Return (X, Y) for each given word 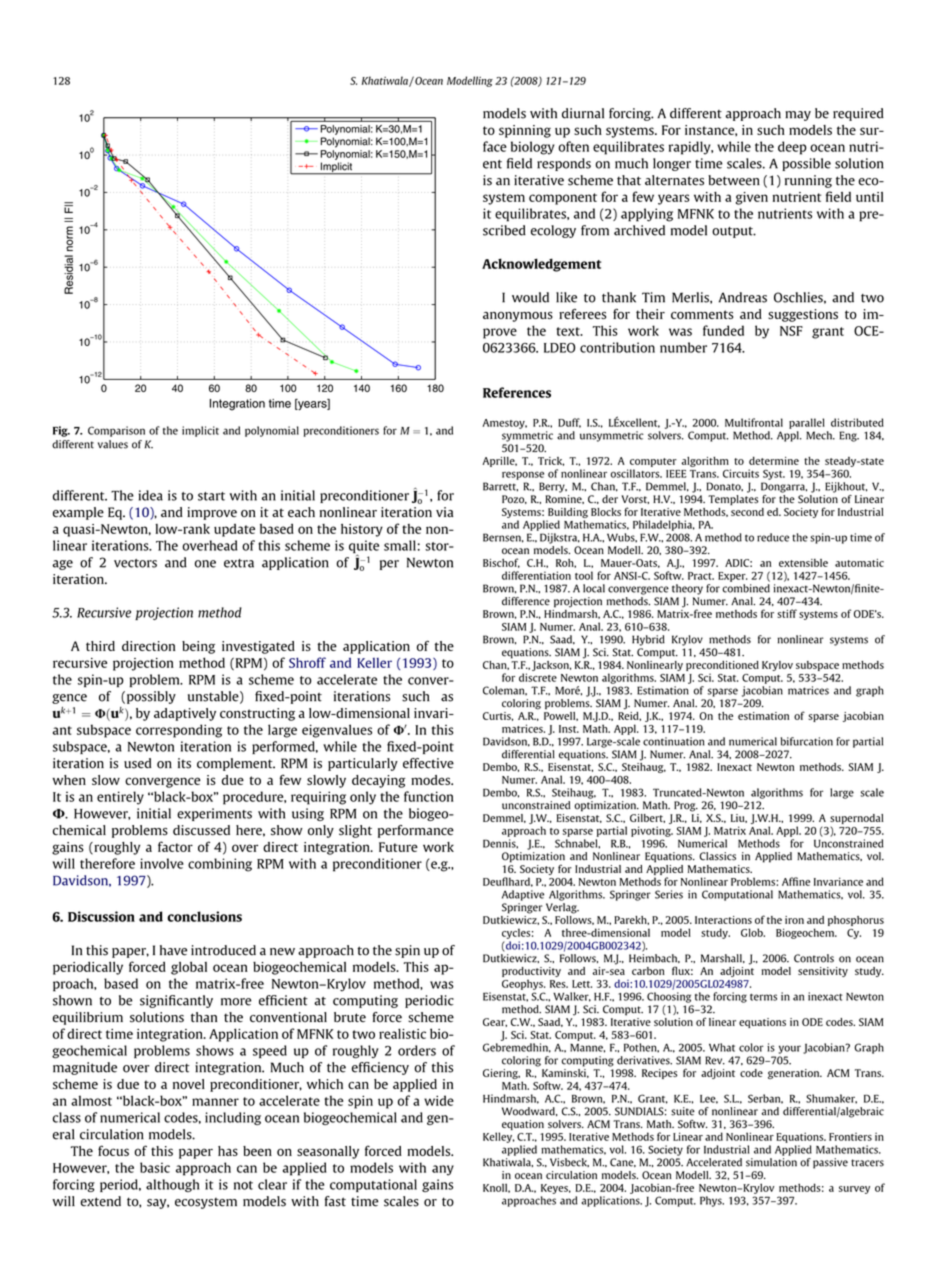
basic (155, 1167)
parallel (807, 423)
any (443, 1170)
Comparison (116, 431)
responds (564, 164)
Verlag (562, 908)
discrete (538, 677)
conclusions (204, 916)
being (198, 647)
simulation (771, 1162)
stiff (787, 613)
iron (794, 920)
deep (792, 148)
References (517, 392)
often (573, 146)
